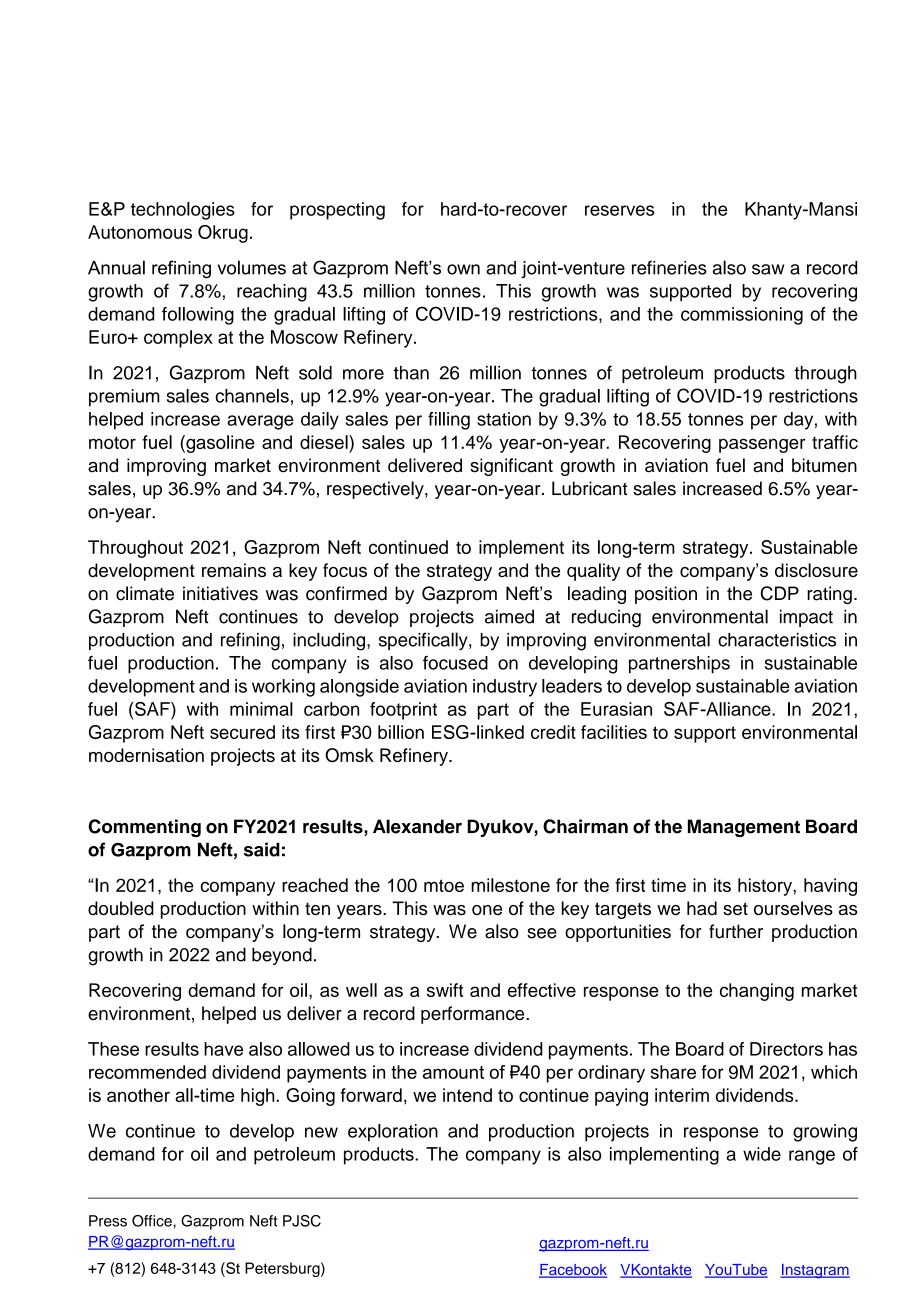  What do you see at coordinates (445, 990) in the screenshot?
I see `swift` at bounding box center [445, 990].
